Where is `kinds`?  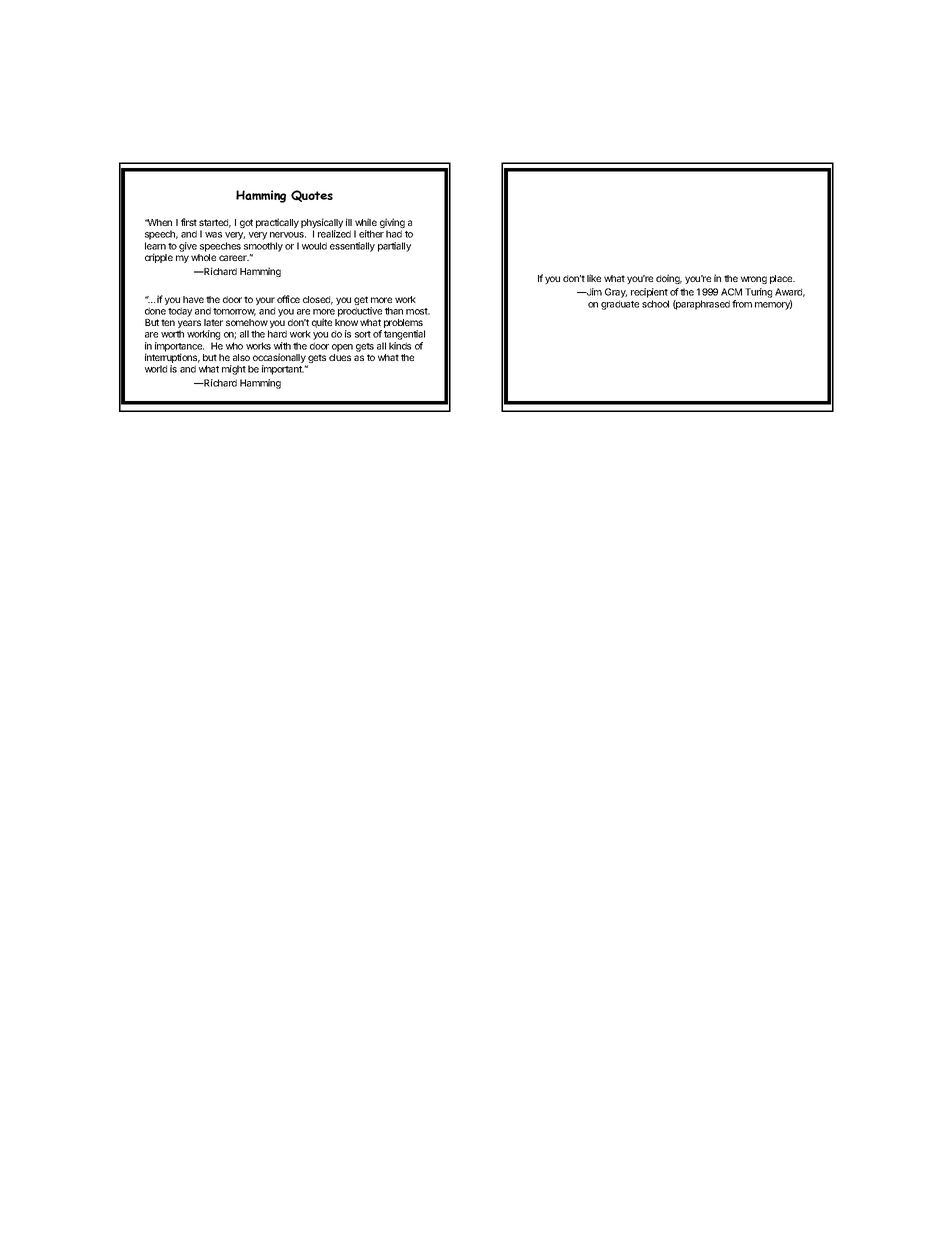 kinds is located at coordinates (400, 346).
